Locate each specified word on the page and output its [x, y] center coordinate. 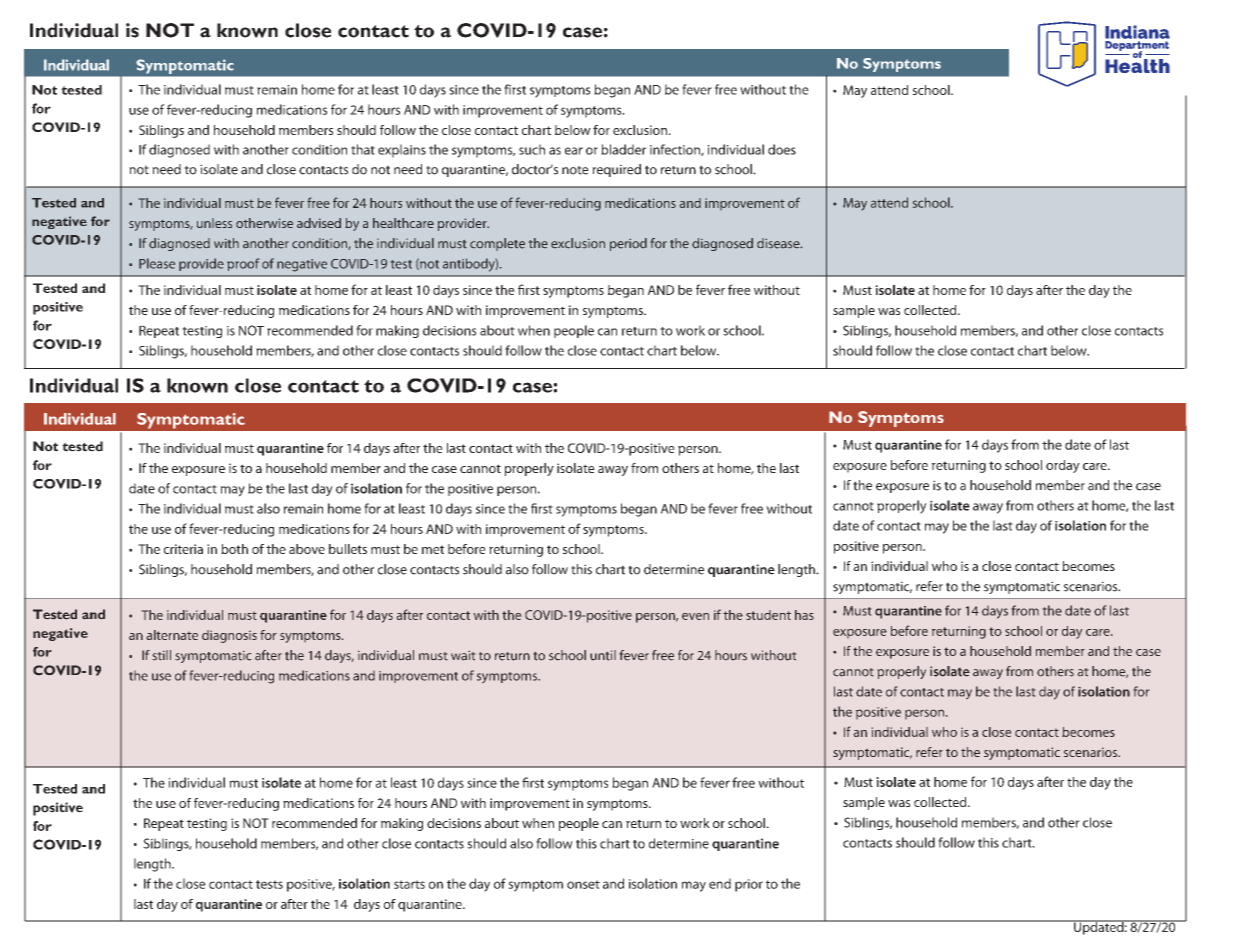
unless [214, 223]
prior [749, 885]
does [782, 149]
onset [583, 884]
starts [409, 884]
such [532, 149]
